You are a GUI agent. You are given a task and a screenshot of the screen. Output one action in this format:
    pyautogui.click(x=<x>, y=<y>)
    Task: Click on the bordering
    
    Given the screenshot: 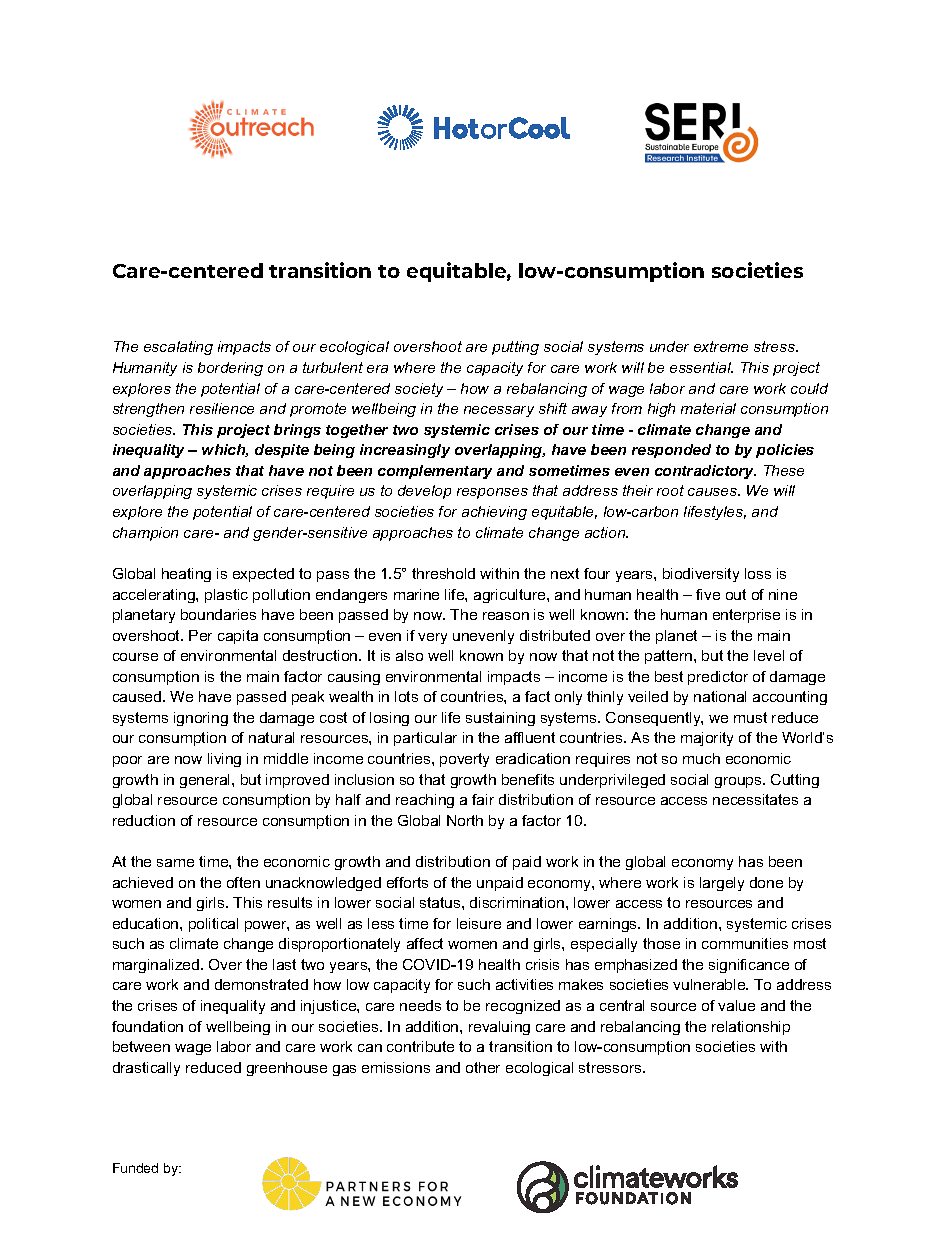 What is the action you would take?
    pyautogui.click(x=230, y=369)
